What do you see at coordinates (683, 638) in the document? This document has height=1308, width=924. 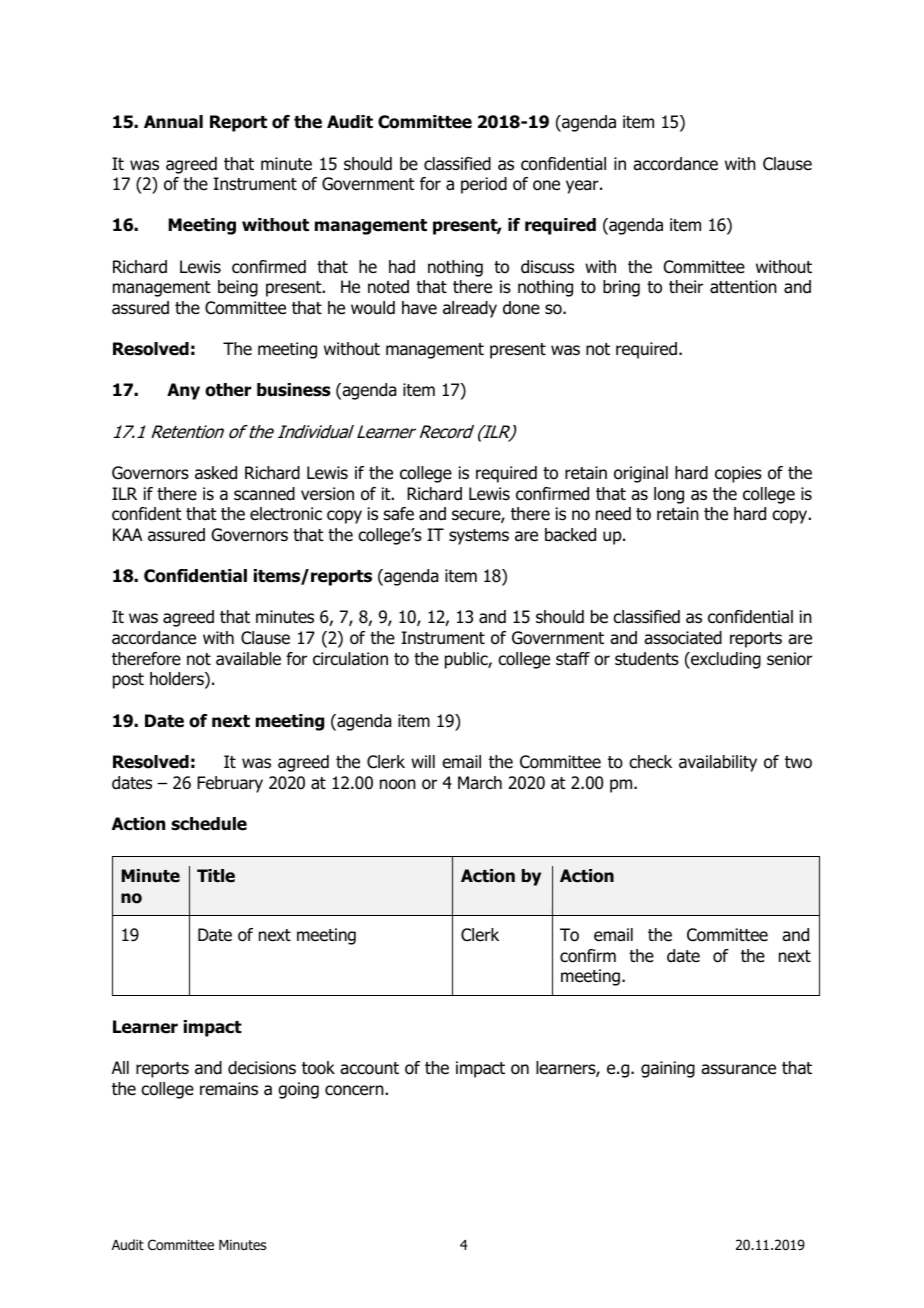 I see `associated` at bounding box center [683, 638].
